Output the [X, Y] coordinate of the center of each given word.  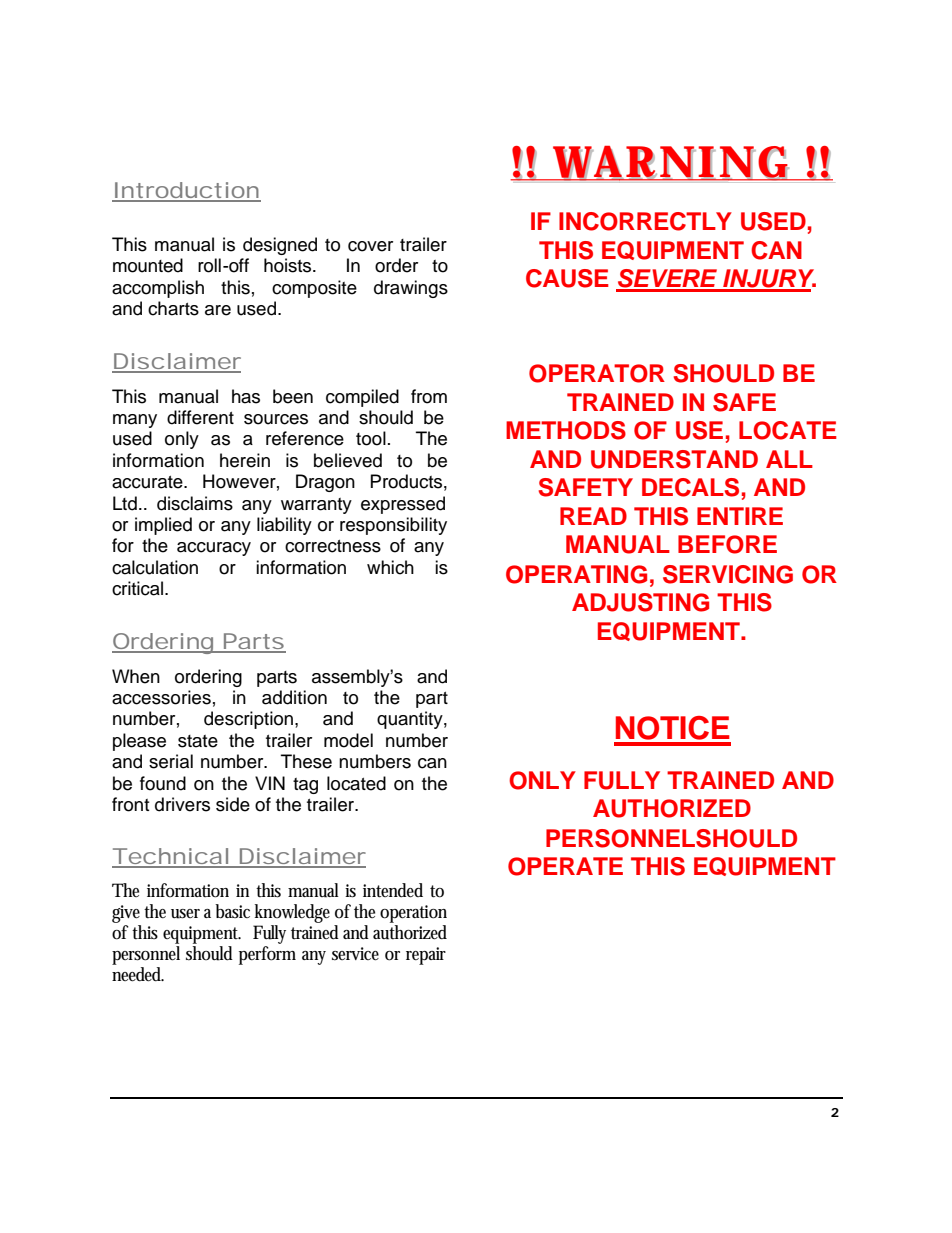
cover [370, 246]
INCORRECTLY [645, 221]
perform [267, 955]
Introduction [187, 191]
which [390, 567]
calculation [155, 567]
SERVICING [728, 574]
